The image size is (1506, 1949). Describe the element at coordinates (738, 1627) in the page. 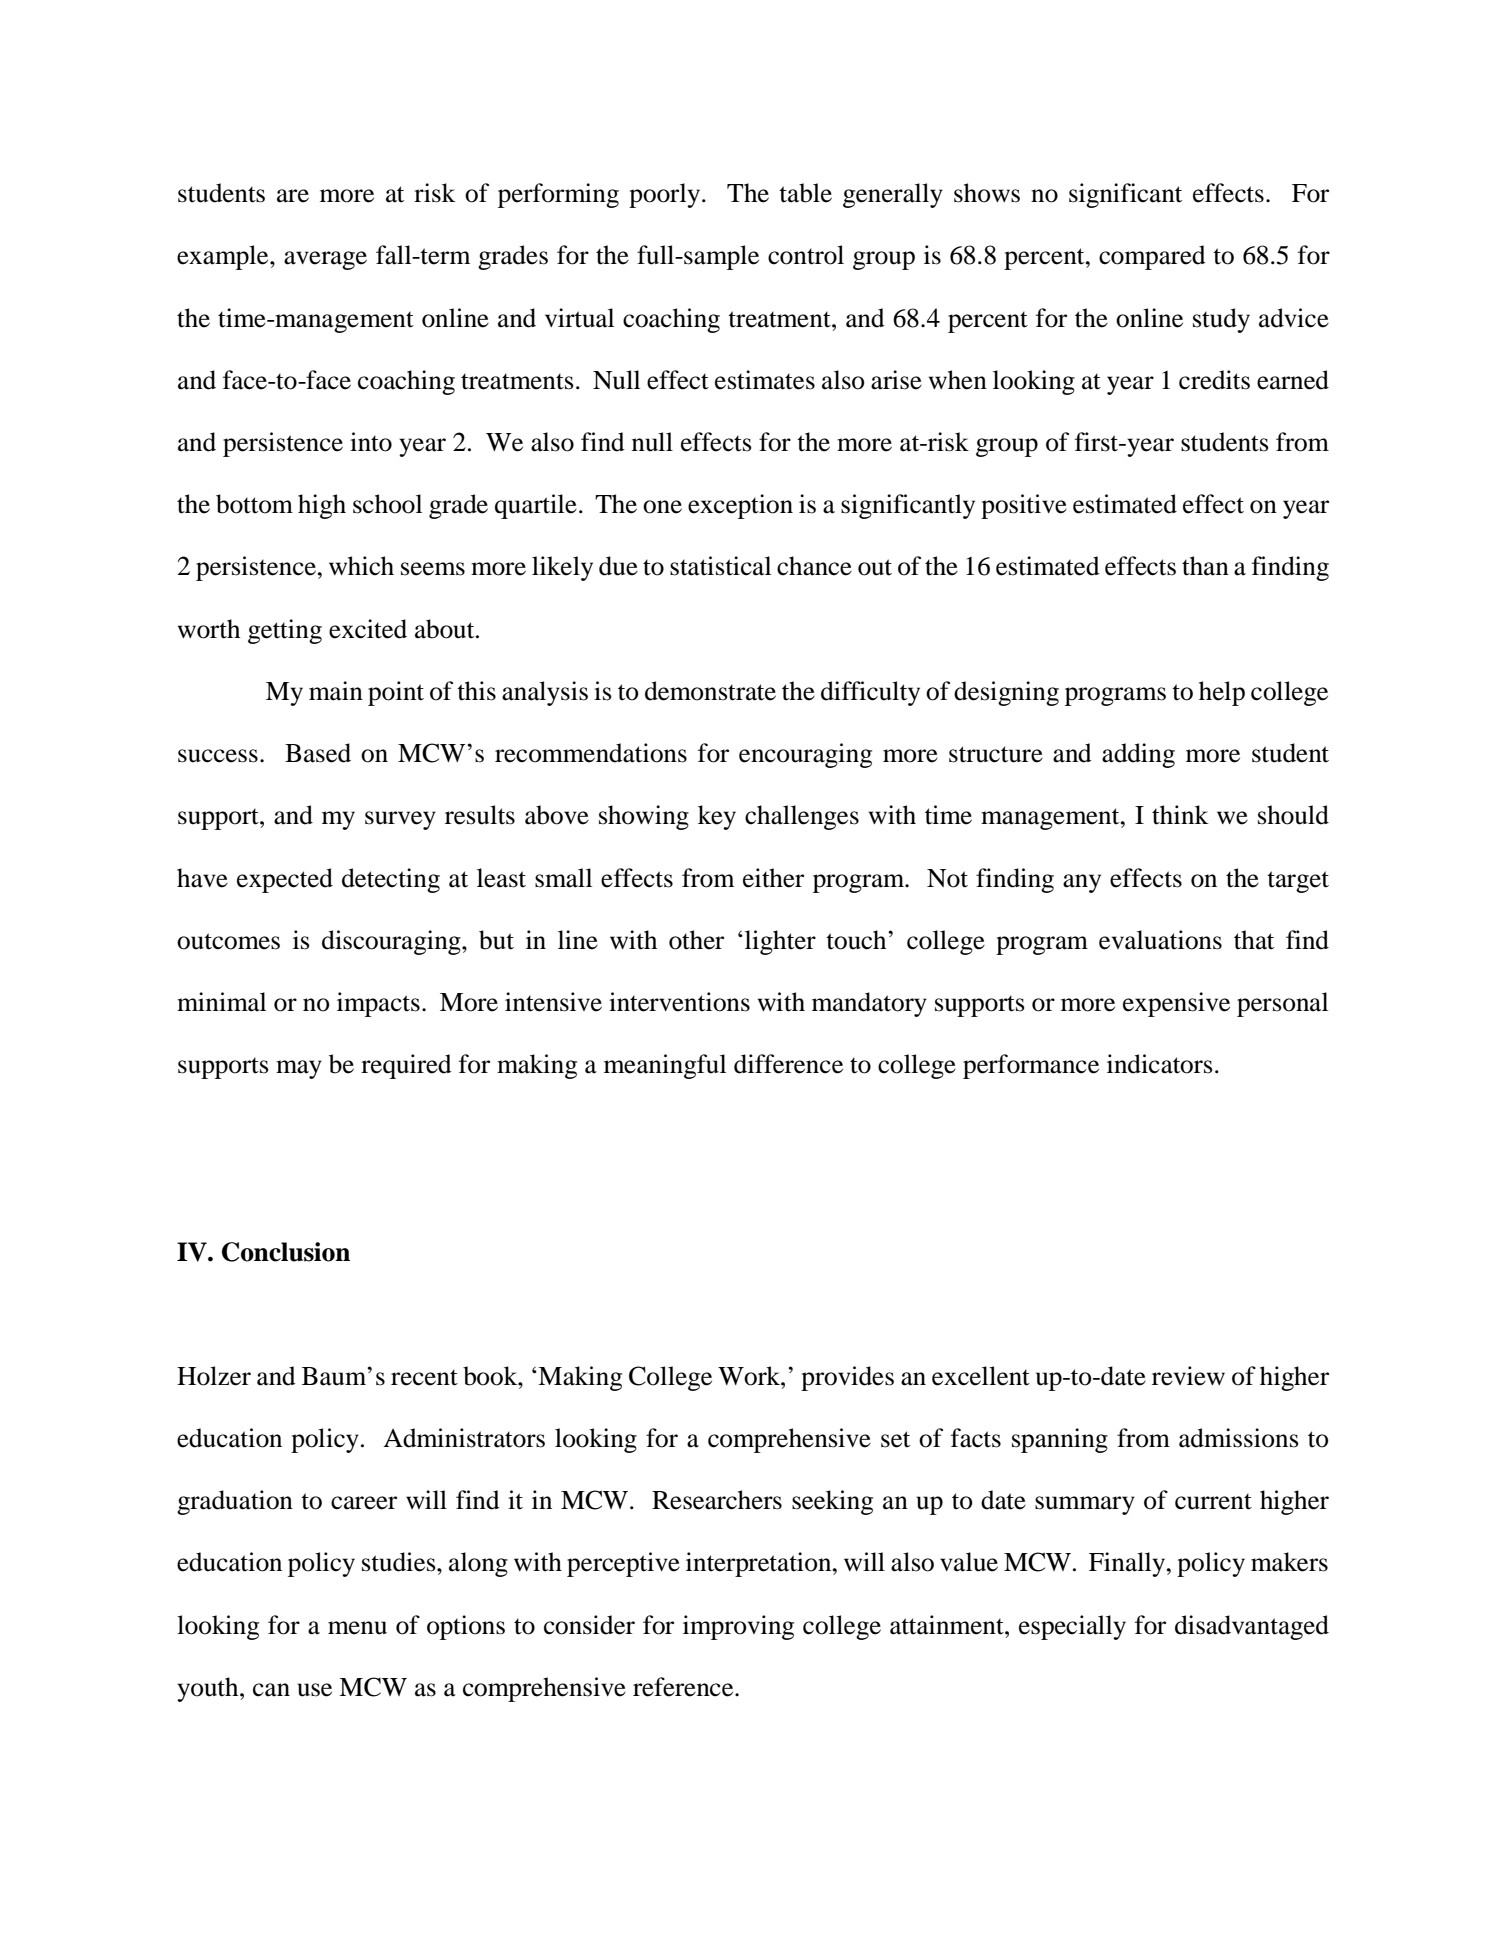

I see `improving` at that location.
